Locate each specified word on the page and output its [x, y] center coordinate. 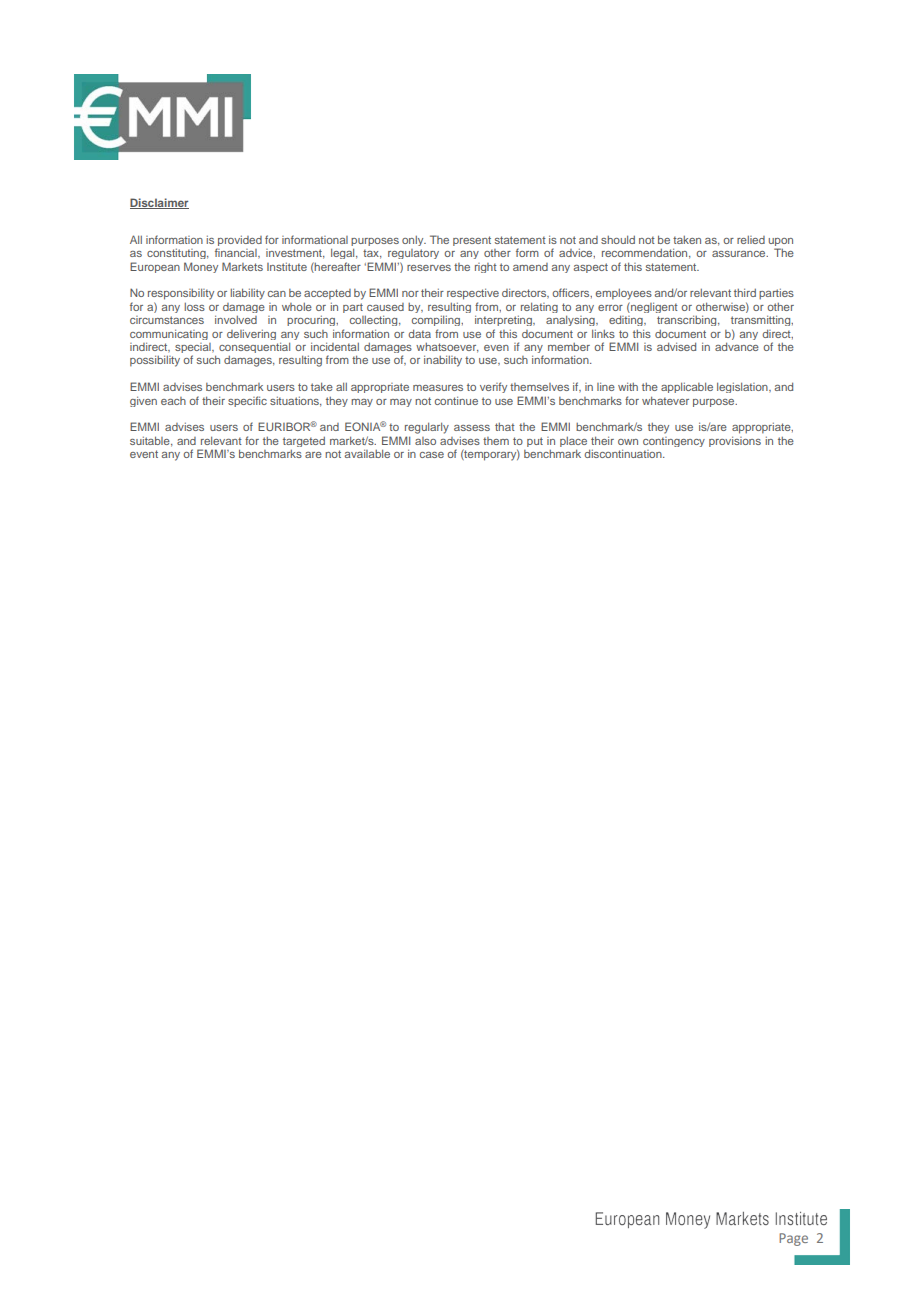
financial [237, 253]
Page [793, 1239]
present [472, 241]
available [367, 453]
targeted [304, 442]
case [432, 455]
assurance [740, 254]
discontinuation [624, 453]
